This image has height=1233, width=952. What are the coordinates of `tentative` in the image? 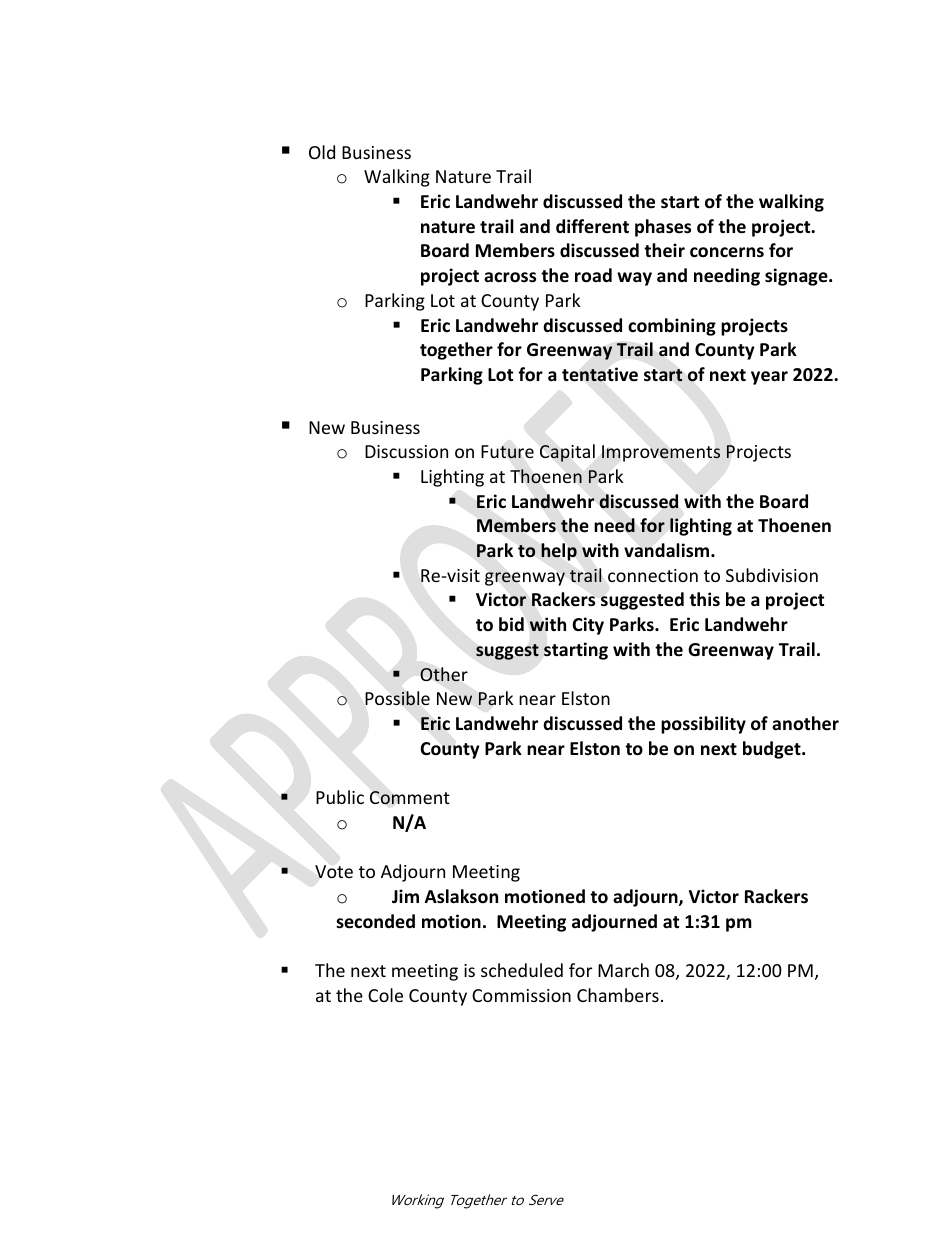 It's located at (600, 374).
